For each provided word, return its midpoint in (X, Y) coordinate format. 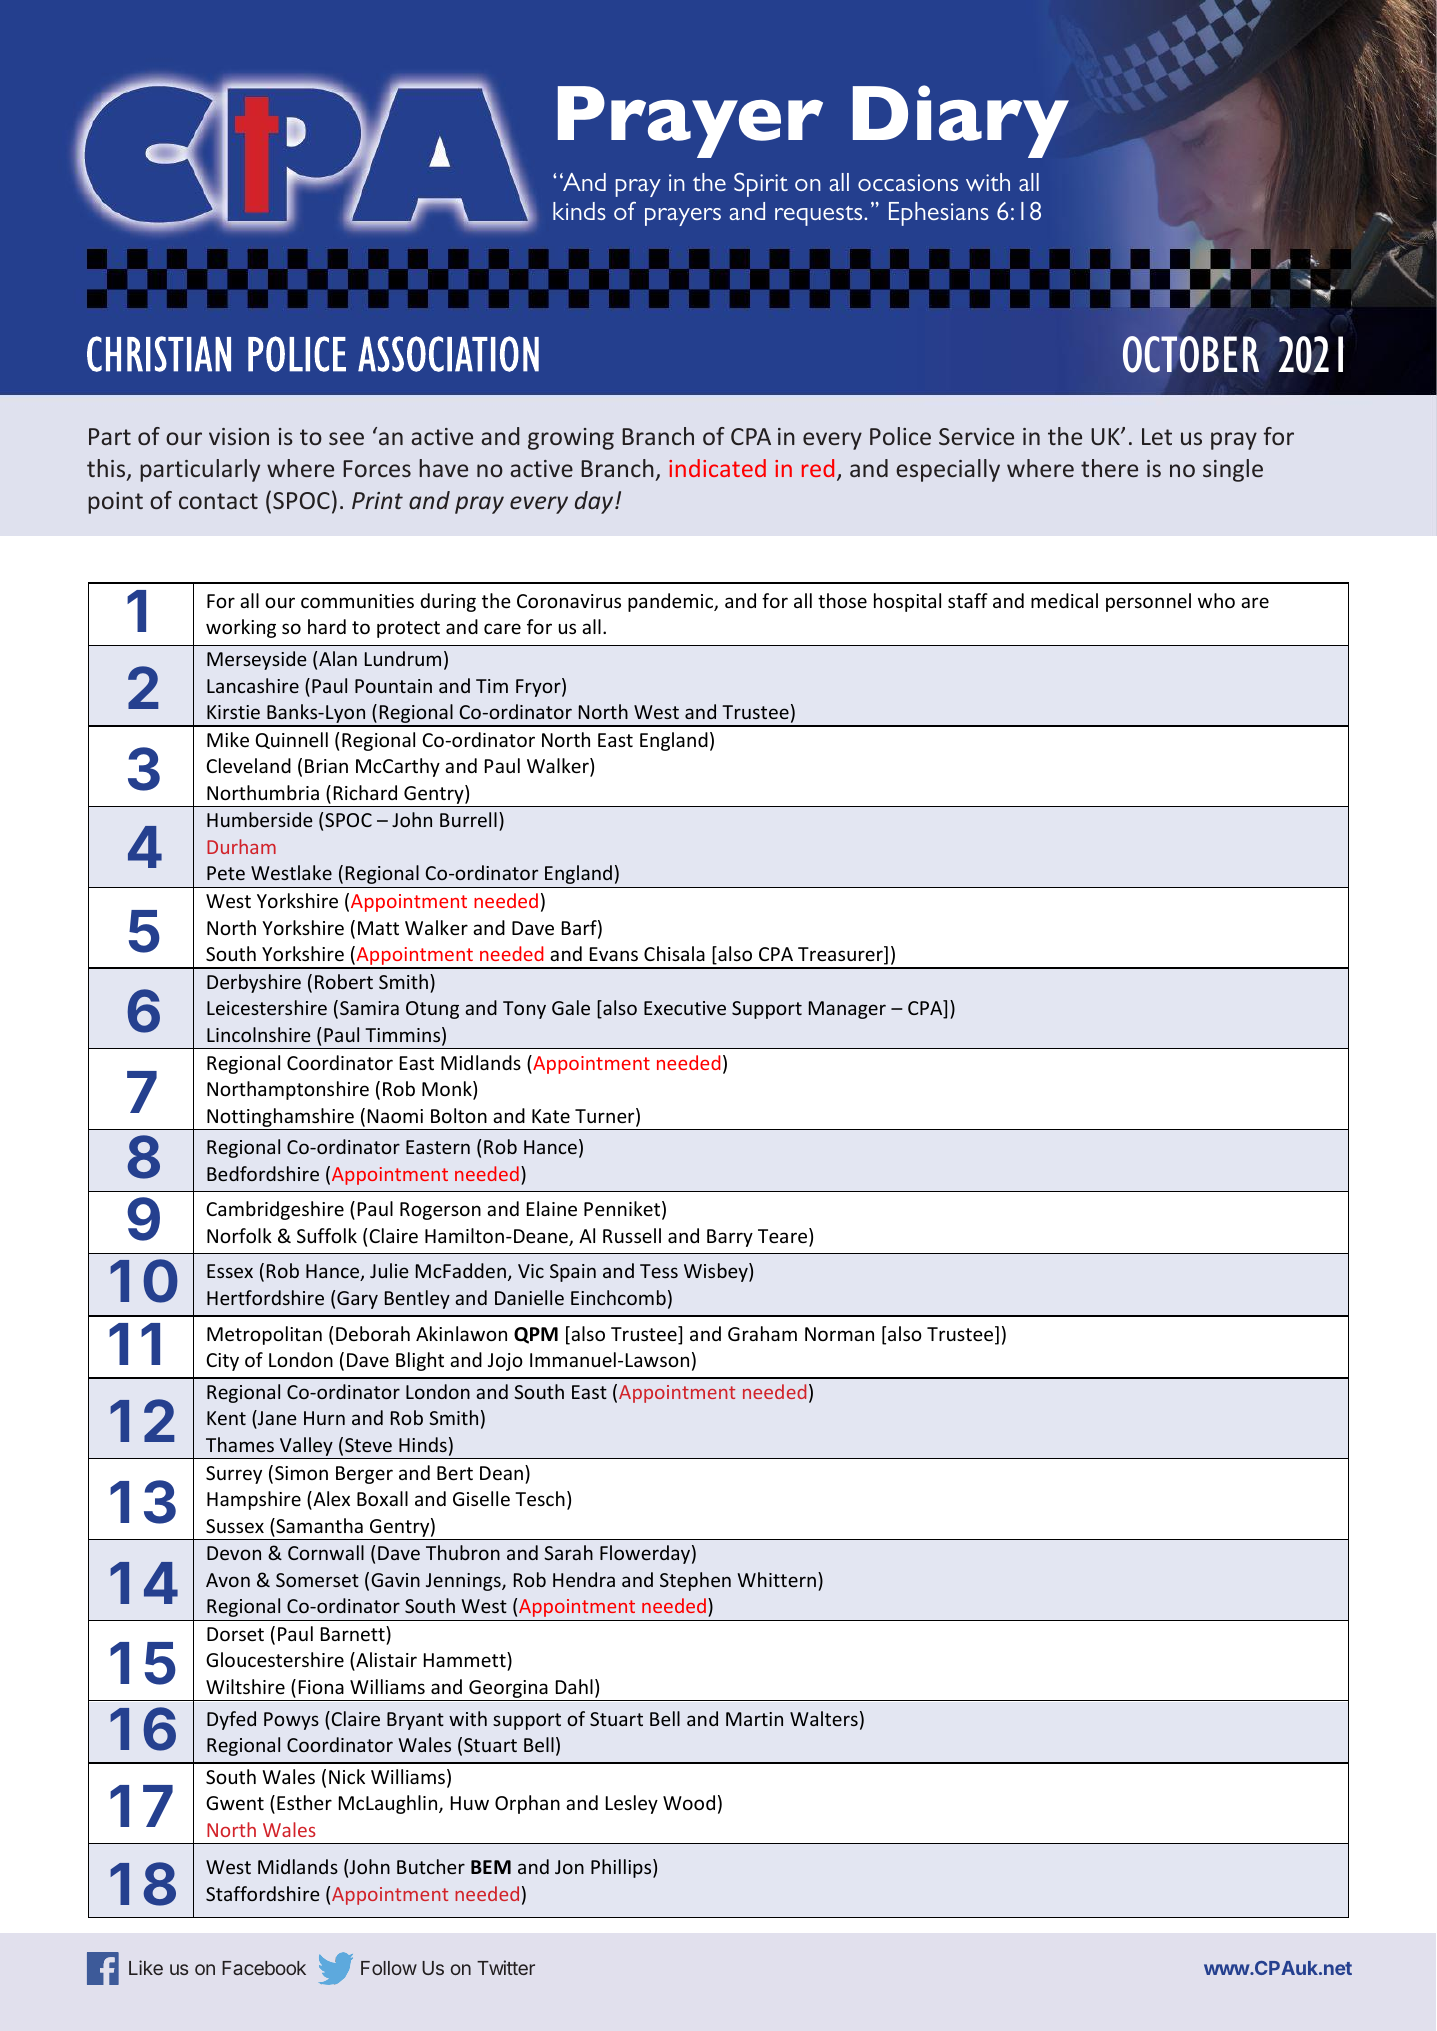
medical (1064, 600)
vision (239, 436)
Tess (659, 1271)
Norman (839, 1334)
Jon (569, 1867)
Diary (961, 121)
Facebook (264, 1968)
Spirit (761, 184)
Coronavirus (569, 601)
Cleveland (248, 765)
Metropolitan (264, 1335)
